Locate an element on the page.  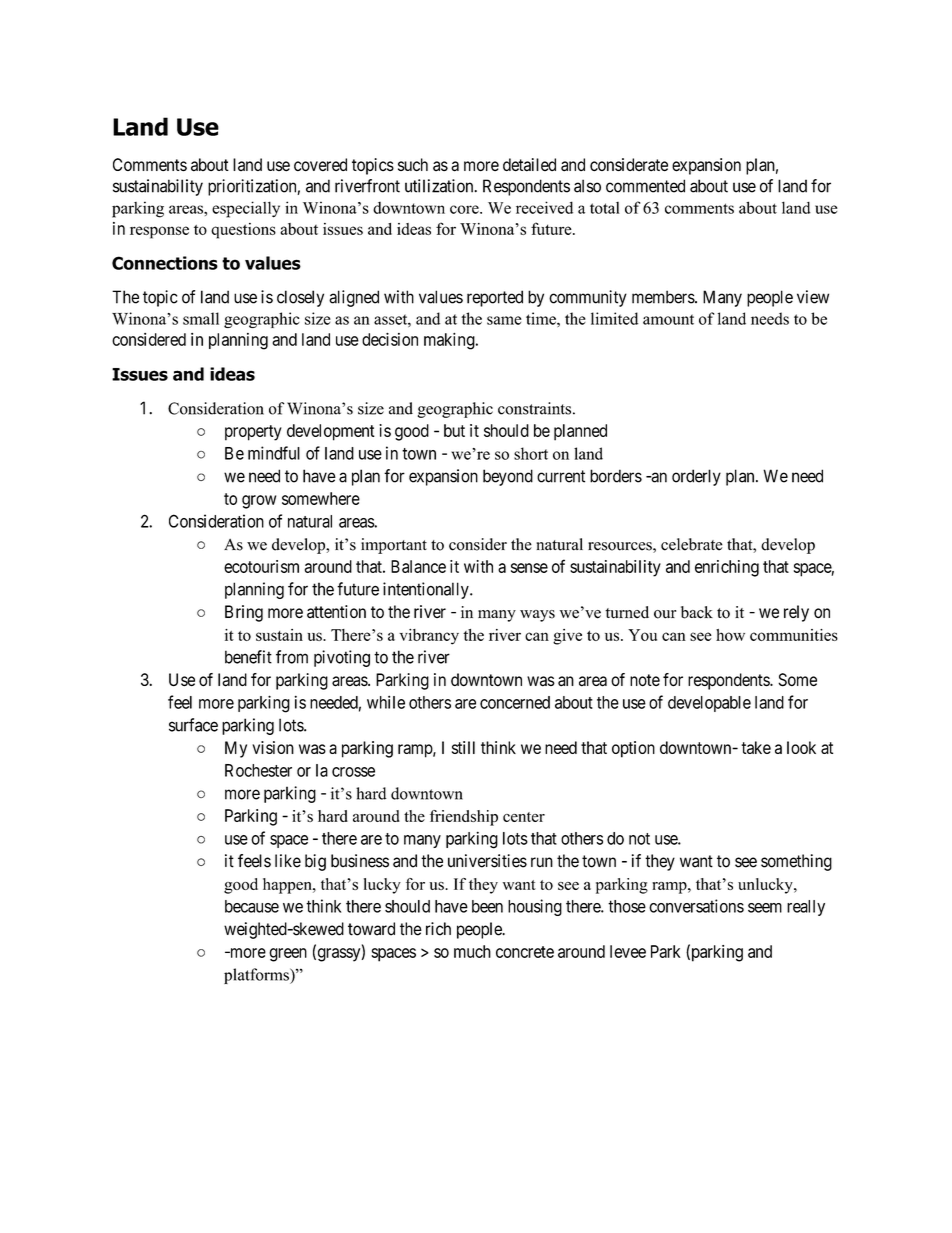
especially is located at coordinates (246, 209).
